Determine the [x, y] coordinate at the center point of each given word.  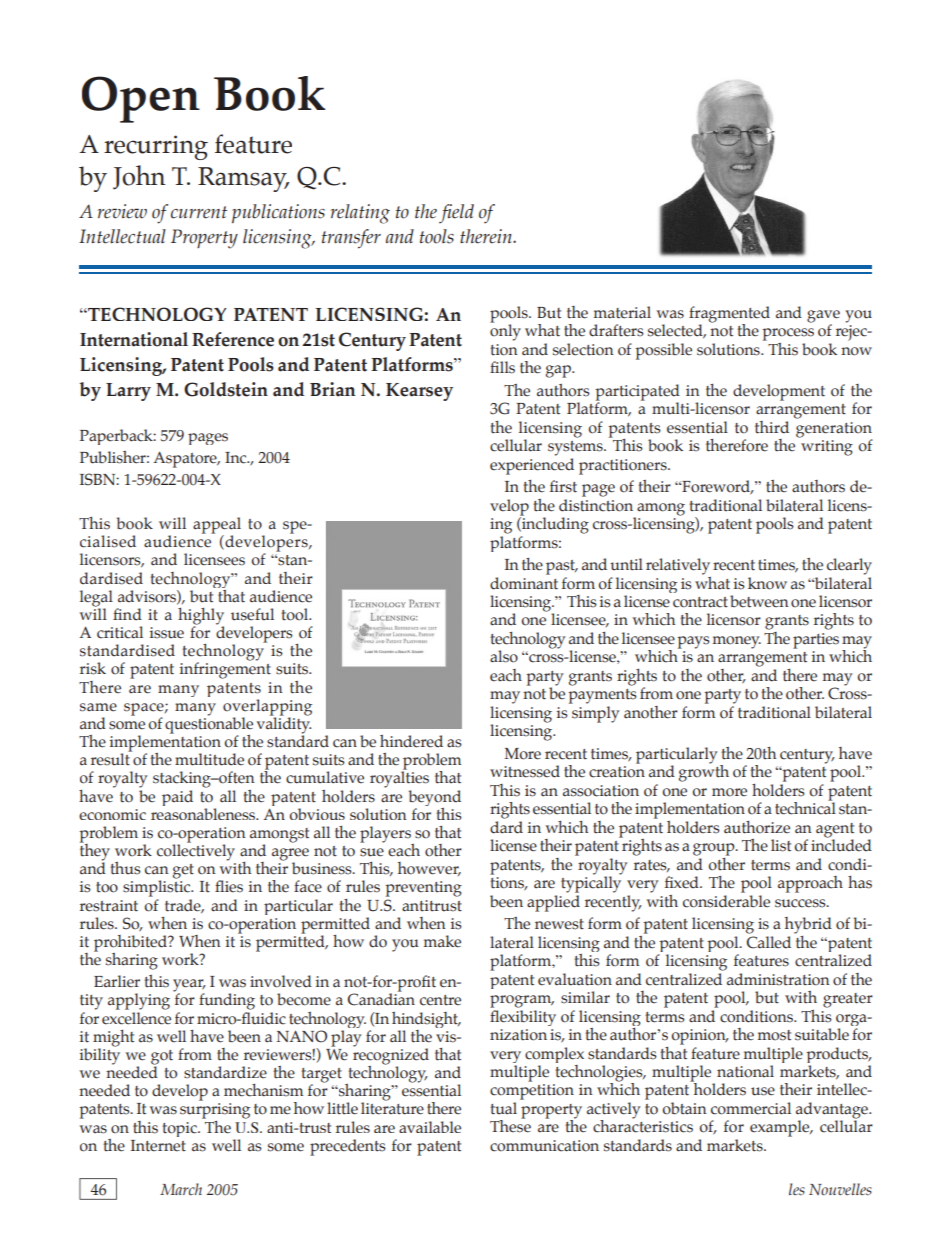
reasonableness [204, 814]
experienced [532, 466]
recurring [156, 147]
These [510, 1125]
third [772, 427]
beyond [434, 798]
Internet [158, 1146]
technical [805, 807]
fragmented [729, 315]
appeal [217, 526]
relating [360, 214]
